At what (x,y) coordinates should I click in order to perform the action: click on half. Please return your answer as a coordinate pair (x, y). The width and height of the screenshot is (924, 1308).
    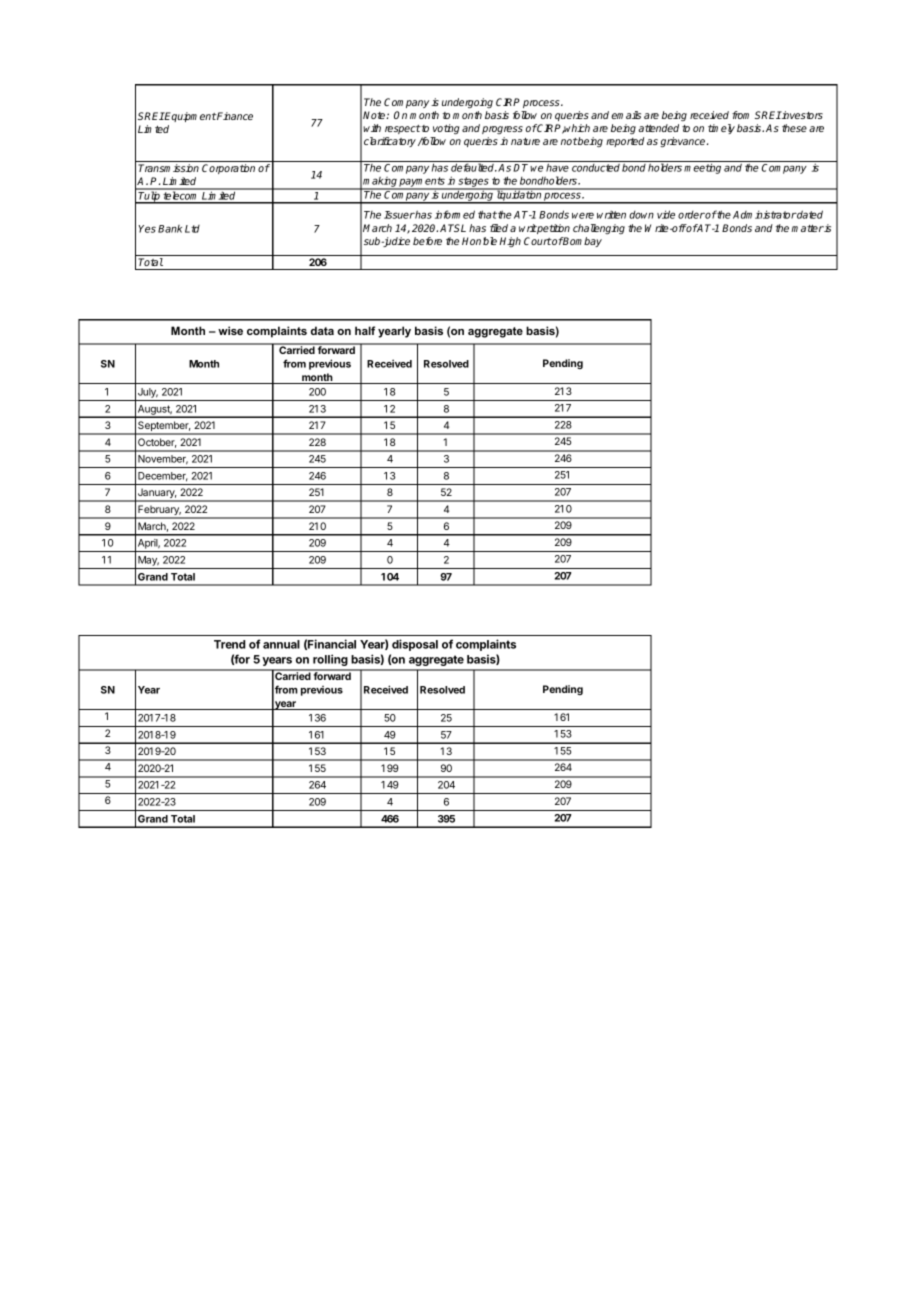
    Looking at the image, I should click on (365, 330).
